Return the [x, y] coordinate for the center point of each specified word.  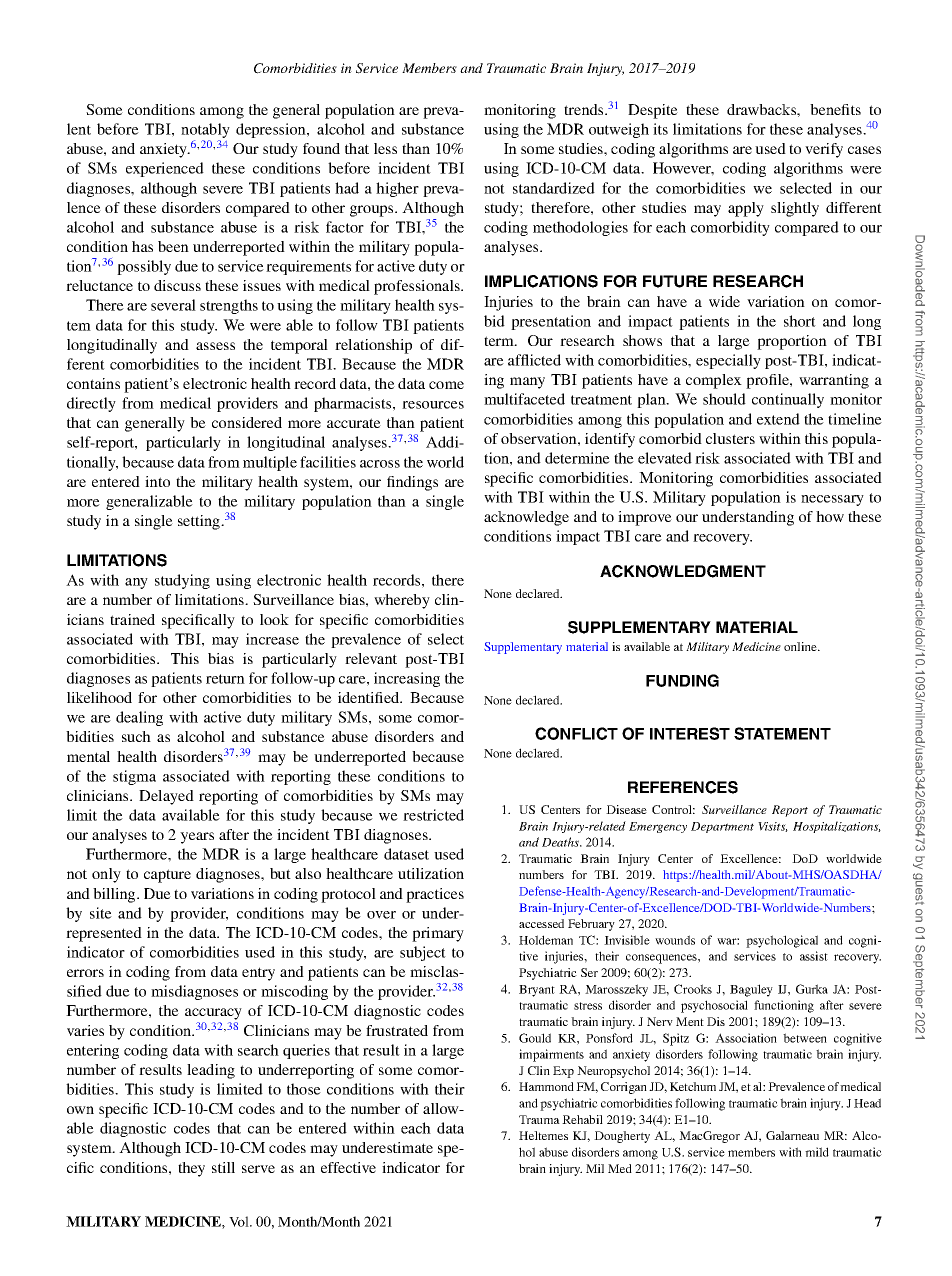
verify [824, 150]
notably [205, 132]
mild [817, 1152]
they [191, 1169]
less [385, 148]
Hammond [546, 1086]
